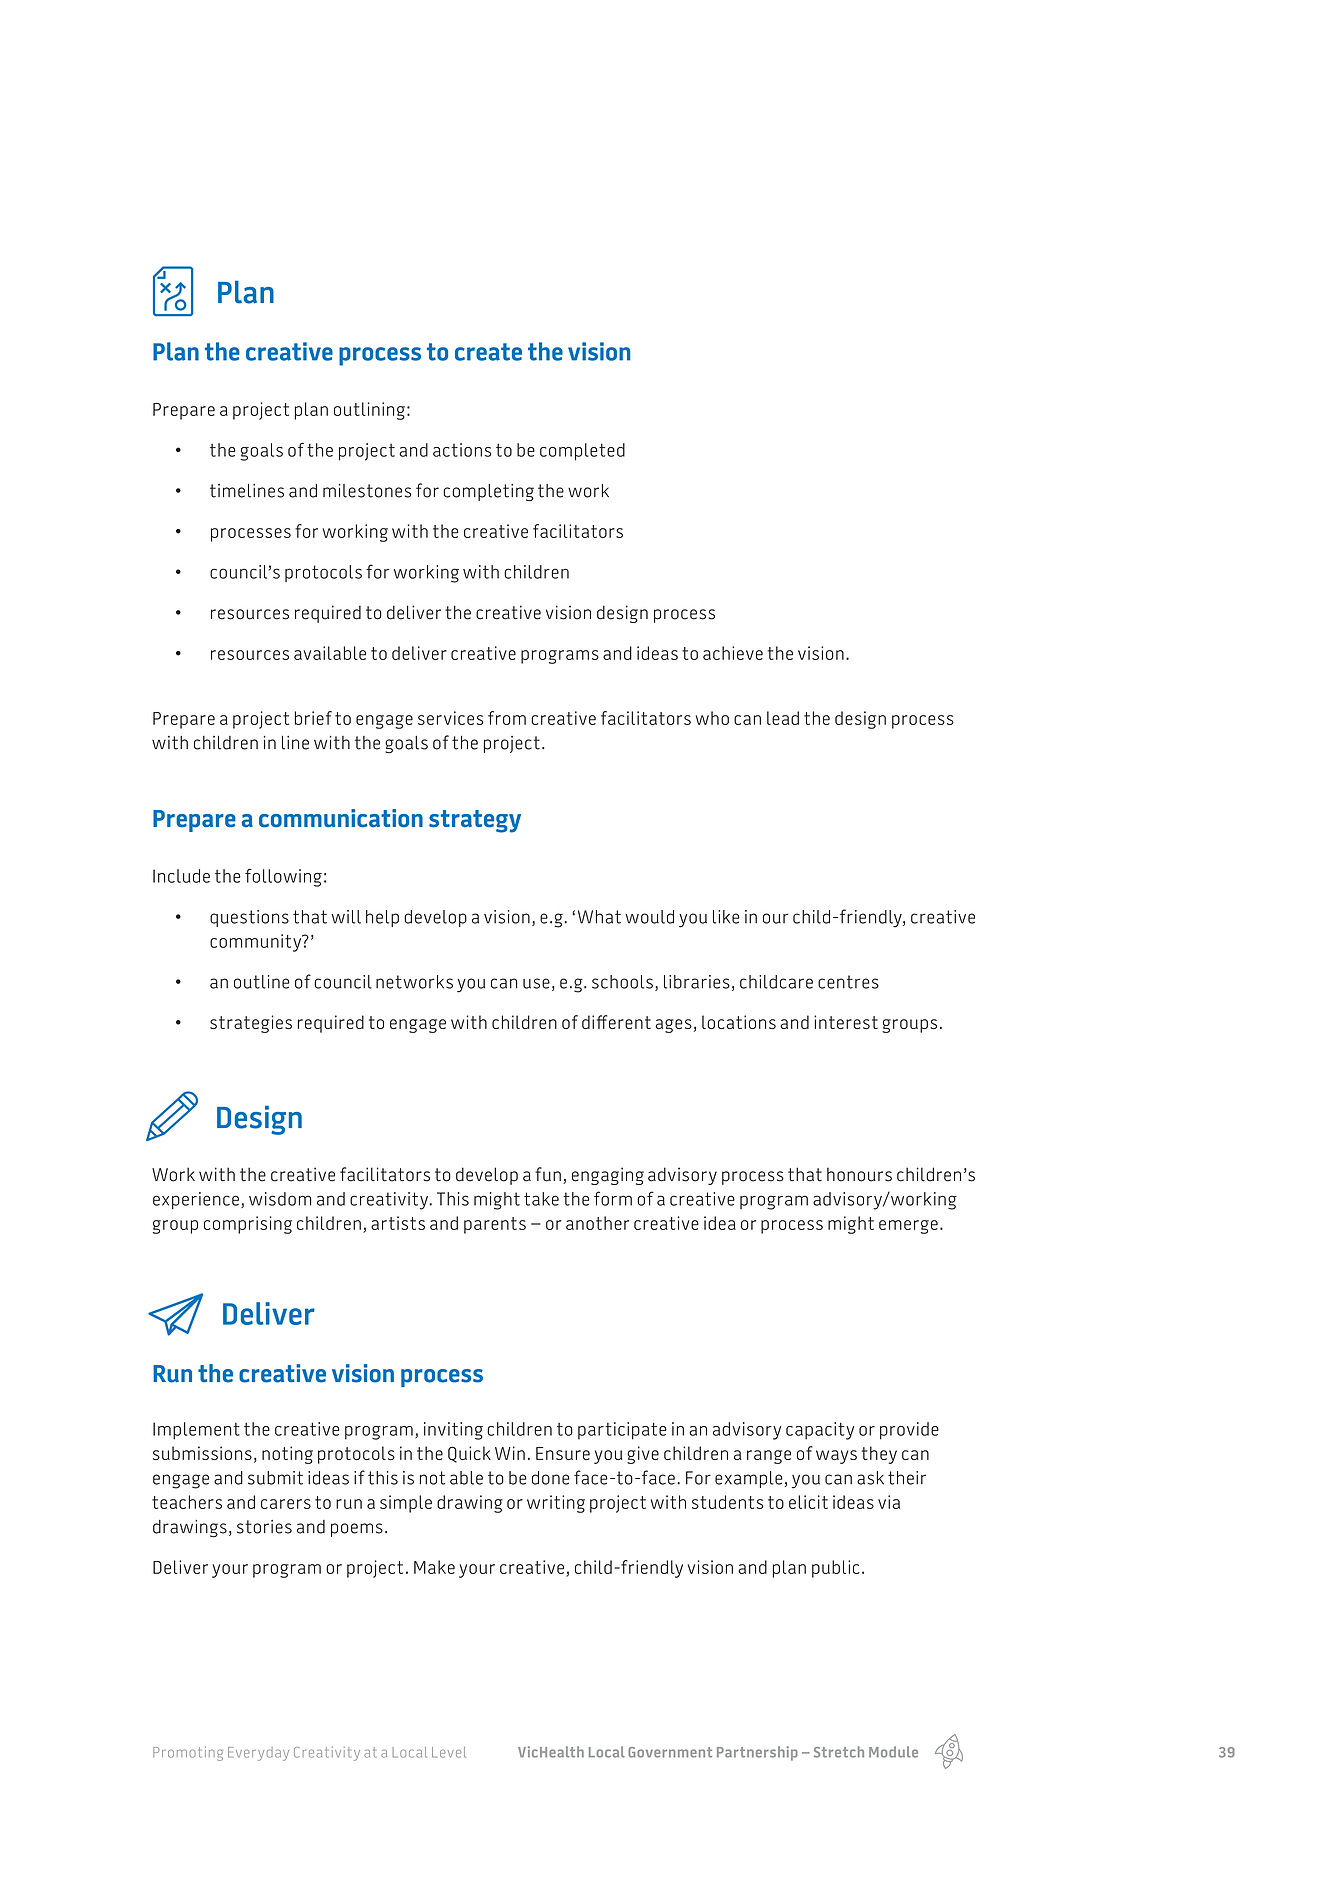 The width and height of the image is (1341, 1896). What do you see at coordinates (287, 1455) in the image?
I see `noting` at bounding box center [287, 1455].
